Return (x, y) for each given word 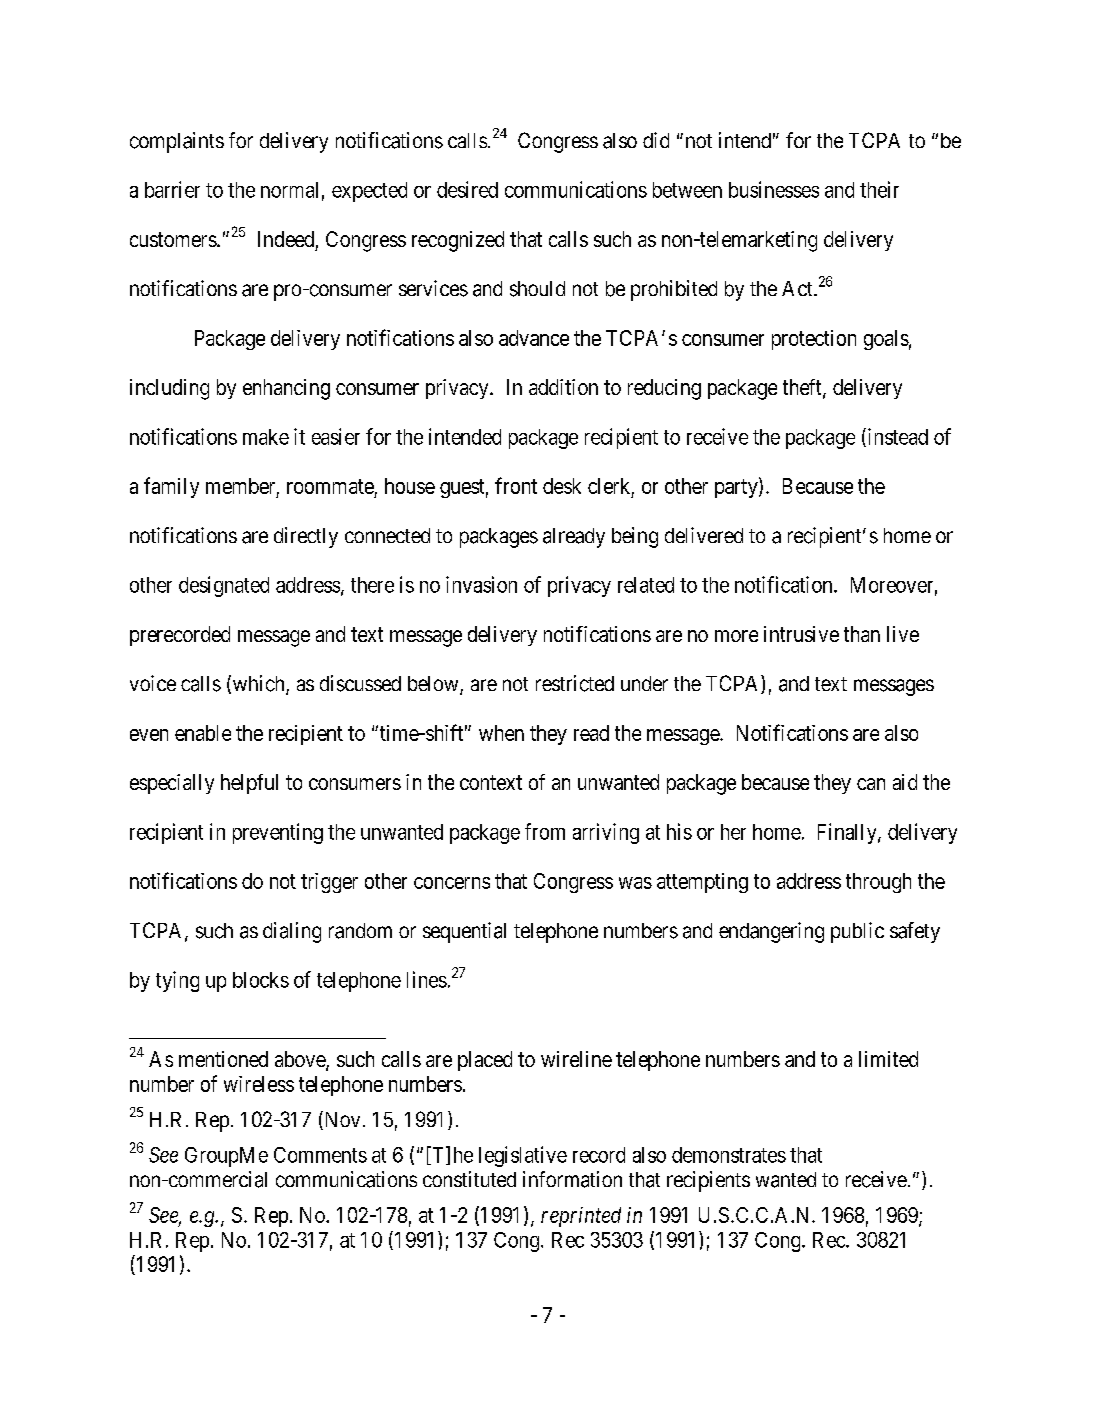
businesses (774, 189)
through (878, 883)
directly (306, 537)
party (737, 488)
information (572, 1179)
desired (467, 189)
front (516, 485)
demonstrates (729, 1155)
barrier (172, 189)
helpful (249, 784)
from (545, 831)
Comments (320, 1155)
